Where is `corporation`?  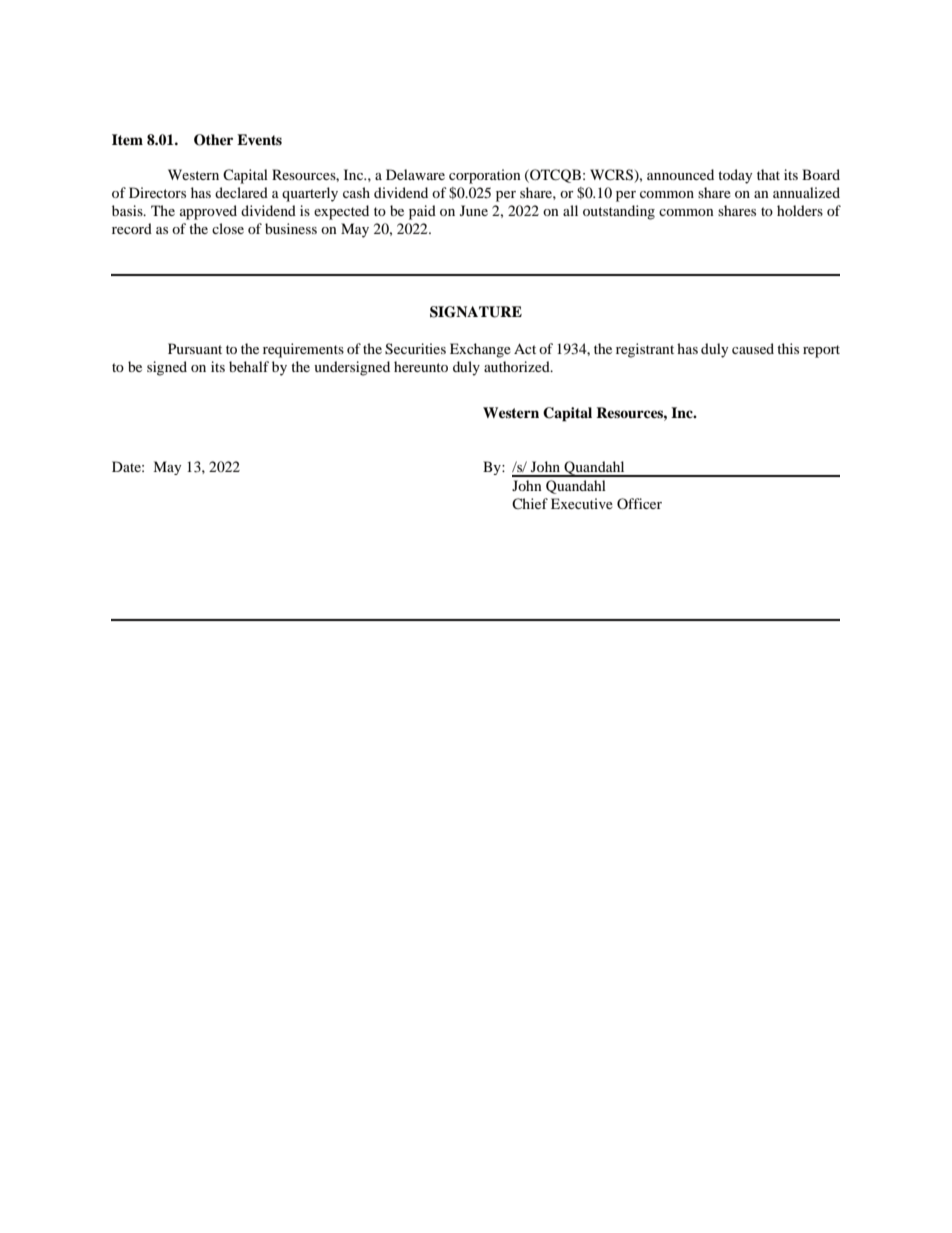 corporation is located at coordinates (485, 176).
